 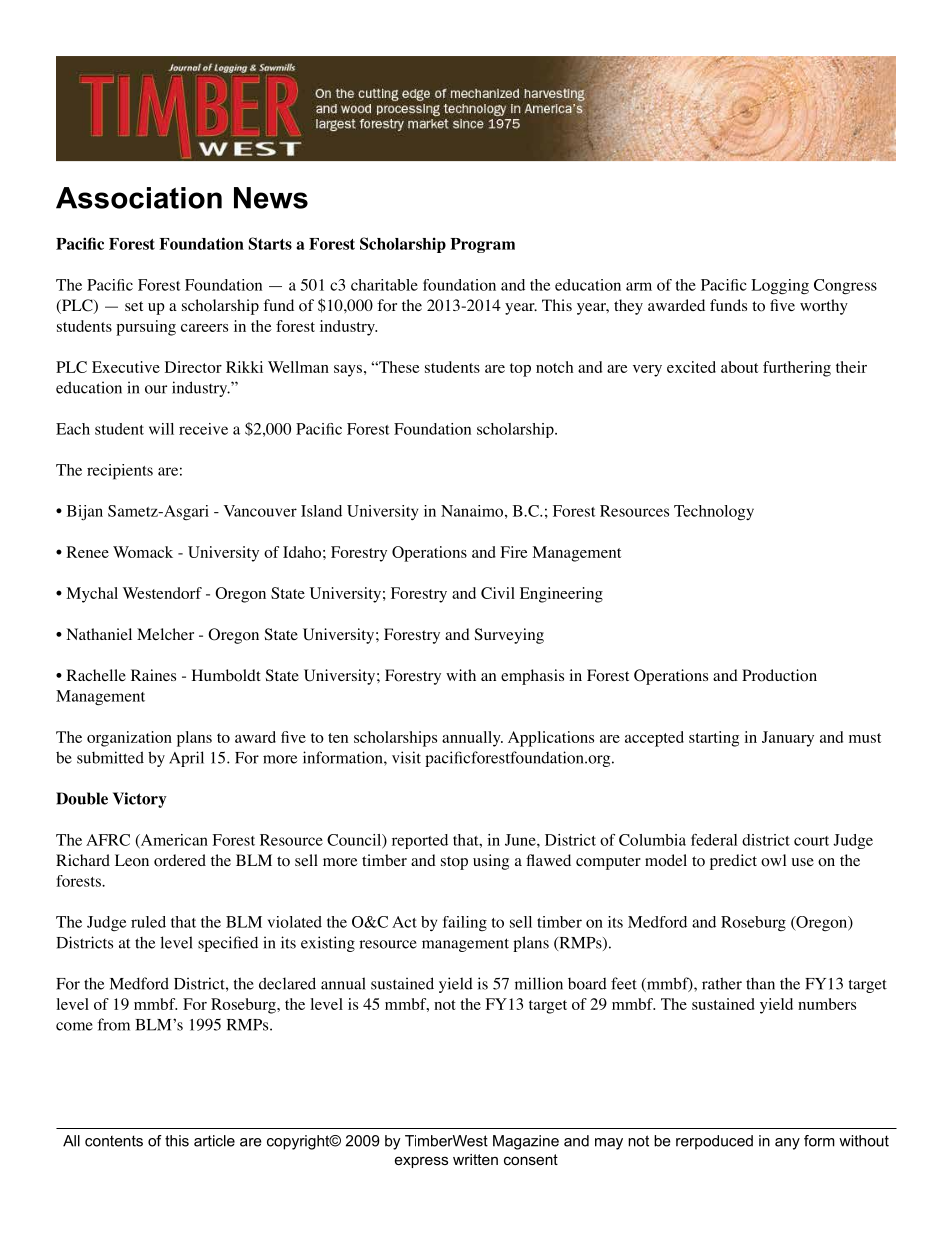 What do you see at coordinates (214, 1141) in the image?
I see `article` at bounding box center [214, 1141].
